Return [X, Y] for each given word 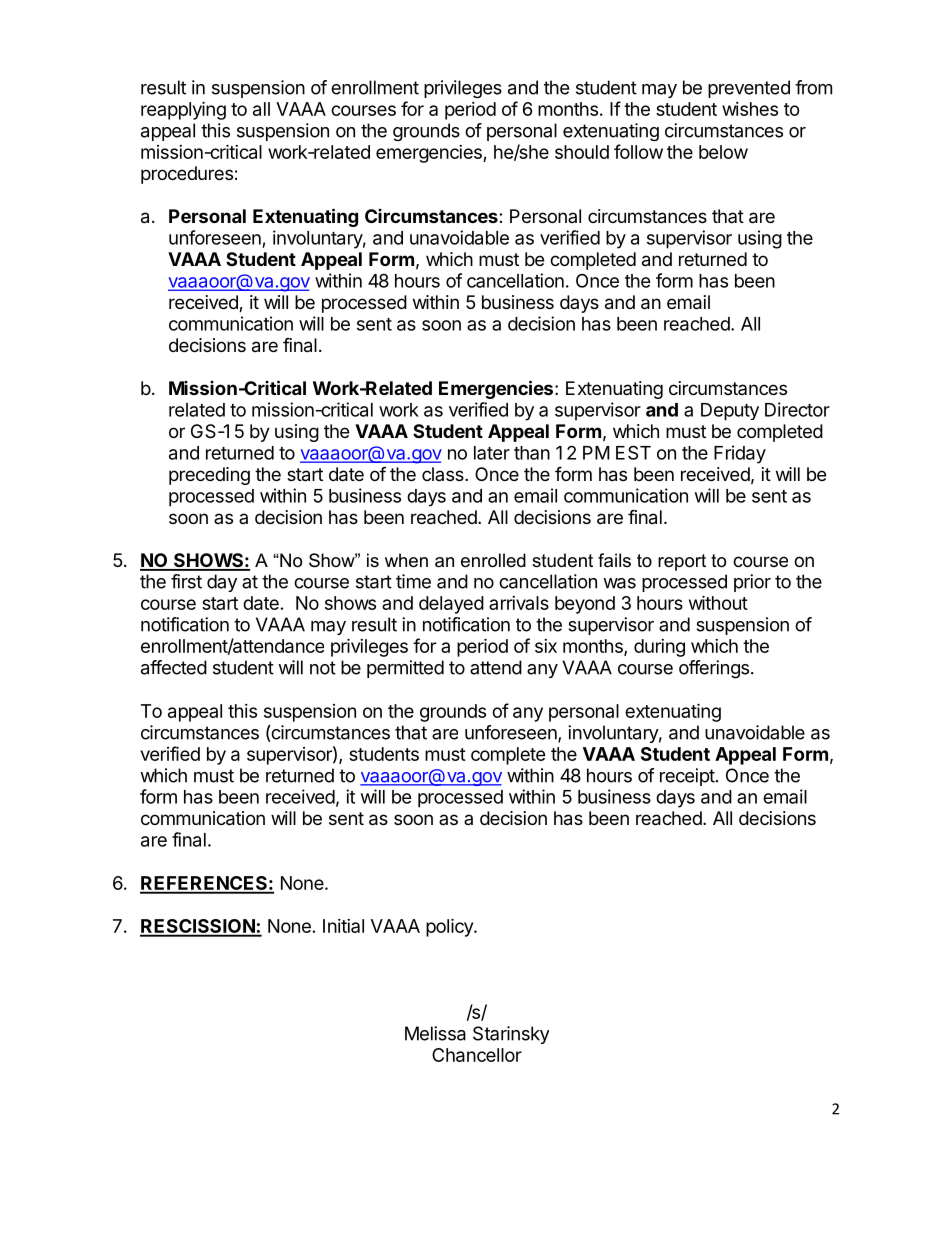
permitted [405, 669]
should [582, 152]
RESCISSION [198, 927]
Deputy [730, 412]
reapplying [183, 110]
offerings [714, 669]
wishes [750, 109]
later [492, 453]
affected [174, 667]
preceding [209, 476]
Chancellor [477, 1055]
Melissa [435, 1033]
